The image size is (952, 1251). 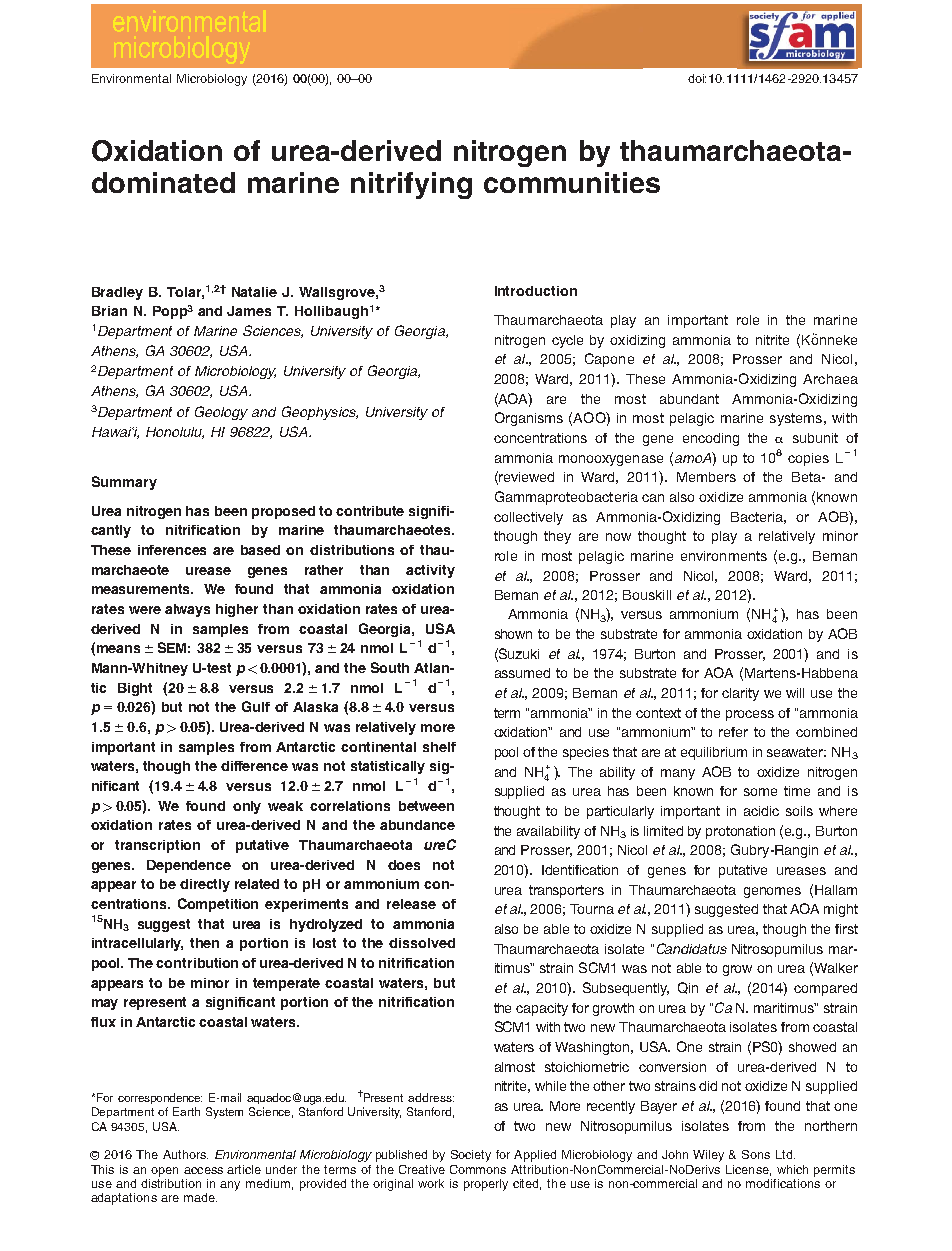 What do you see at coordinates (254, 292) in the screenshot?
I see `Natalie` at bounding box center [254, 292].
